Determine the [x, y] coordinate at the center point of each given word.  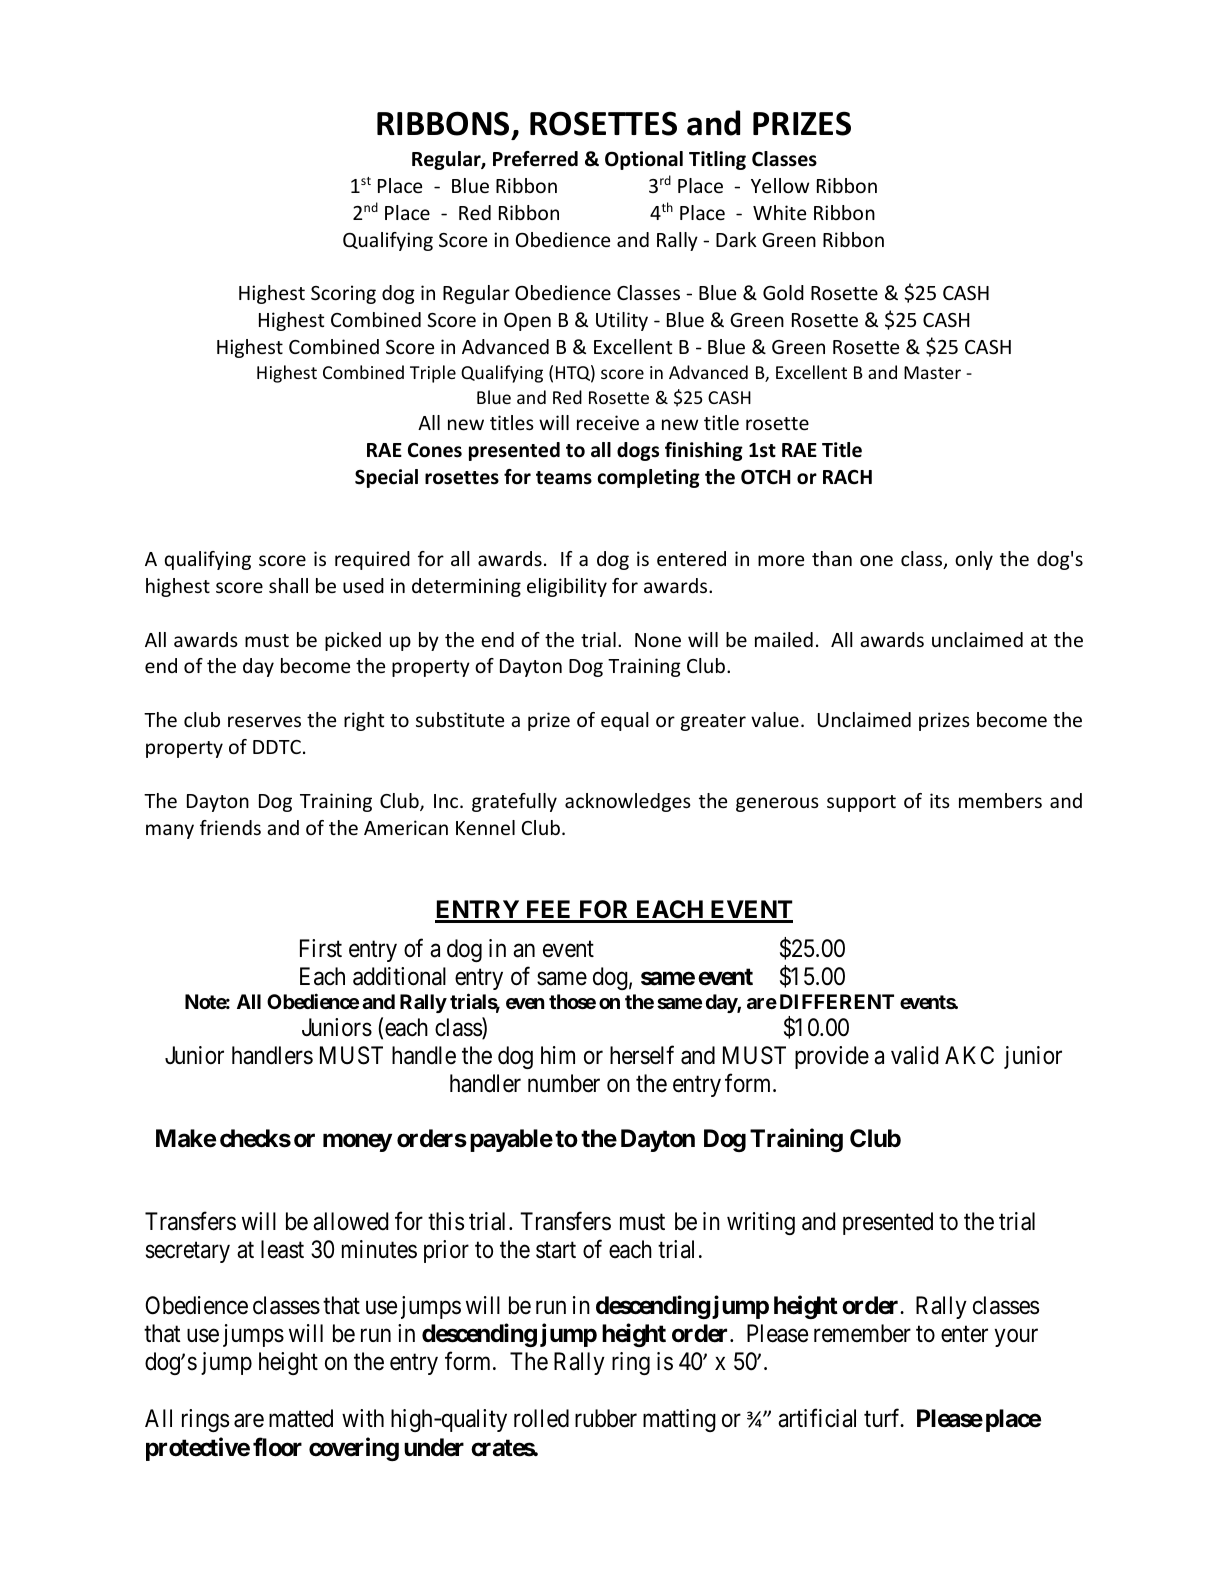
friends [230, 827]
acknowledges [628, 802]
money [357, 1143]
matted [301, 1418]
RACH [847, 476]
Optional [644, 160]
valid [914, 1055]
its [940, 800]
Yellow [780, 185]
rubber [606, 1418]
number [564, 1083]
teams [564, 478]
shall [288, 585]
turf [883, 1418]
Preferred [535, 159]
